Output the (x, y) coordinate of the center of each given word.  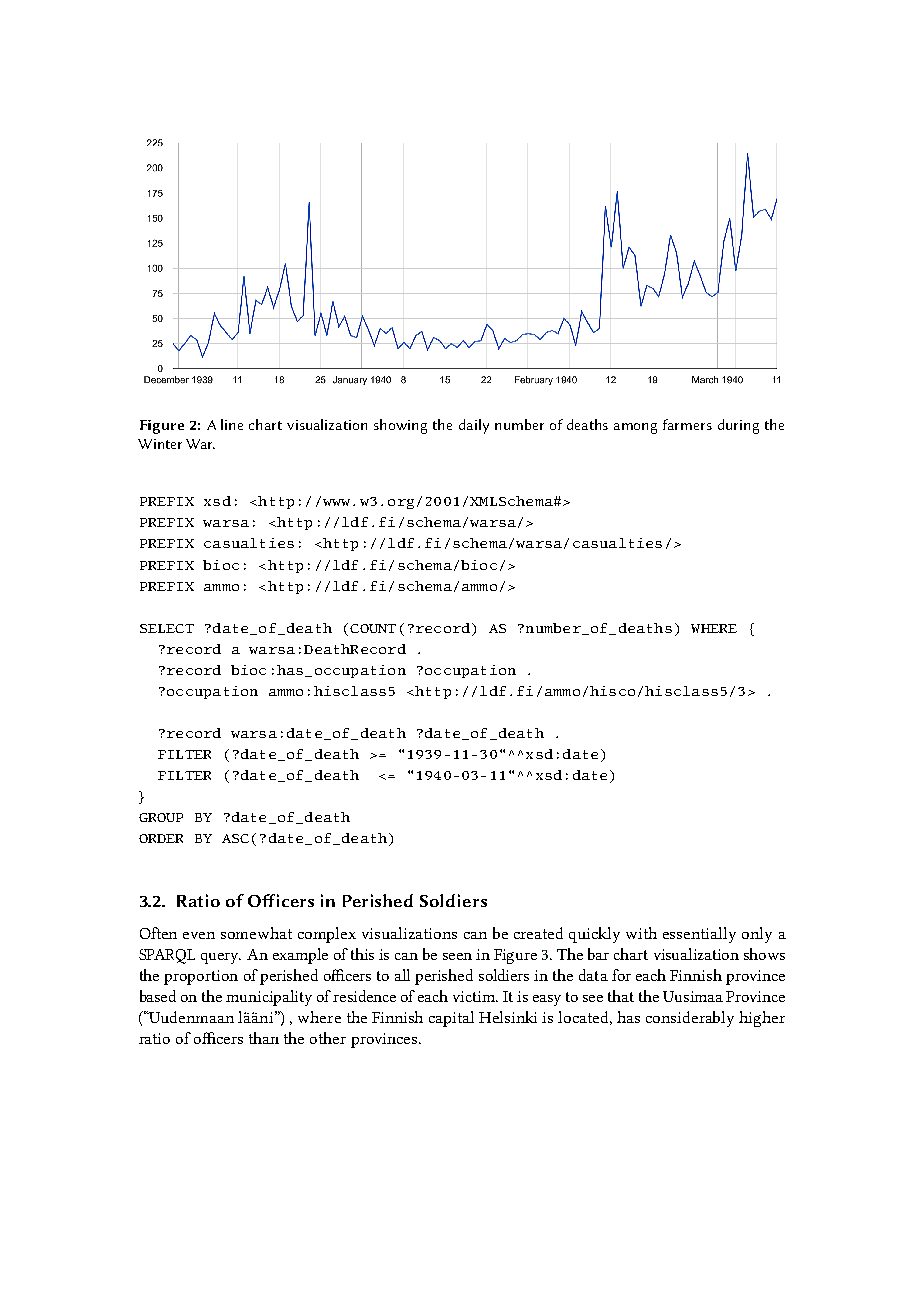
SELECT (167, 628)
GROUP (161, 817)
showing (400, 426)
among (635, 428)
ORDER (161, 838)
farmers (687, 424)
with (641, 933)
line (232, 424)
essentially (699, 935)
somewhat (256, 933)
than (264, 1038)
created (538, 933)
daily (474, 426)
